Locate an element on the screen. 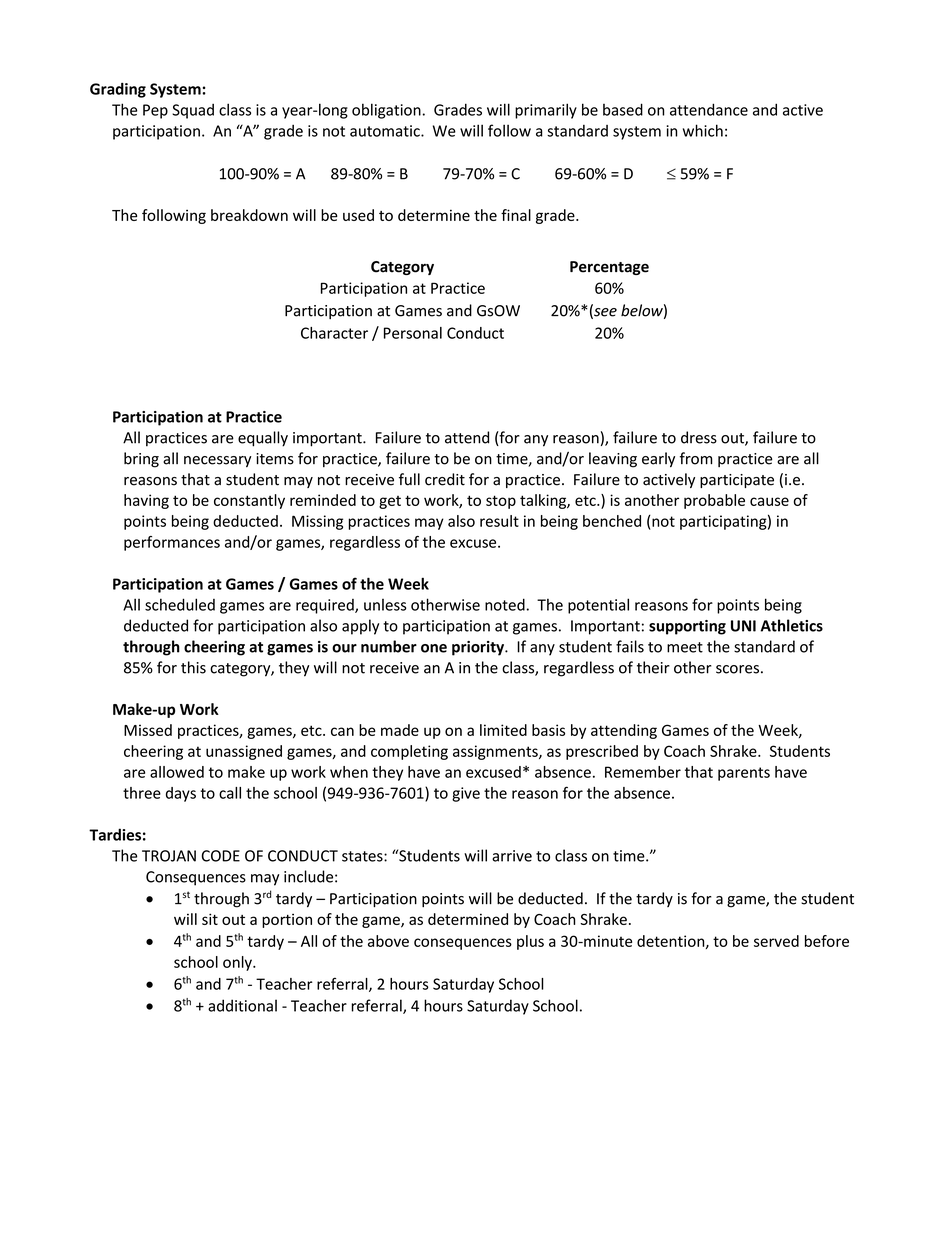  allowed is located at coordinates (177, 772).
